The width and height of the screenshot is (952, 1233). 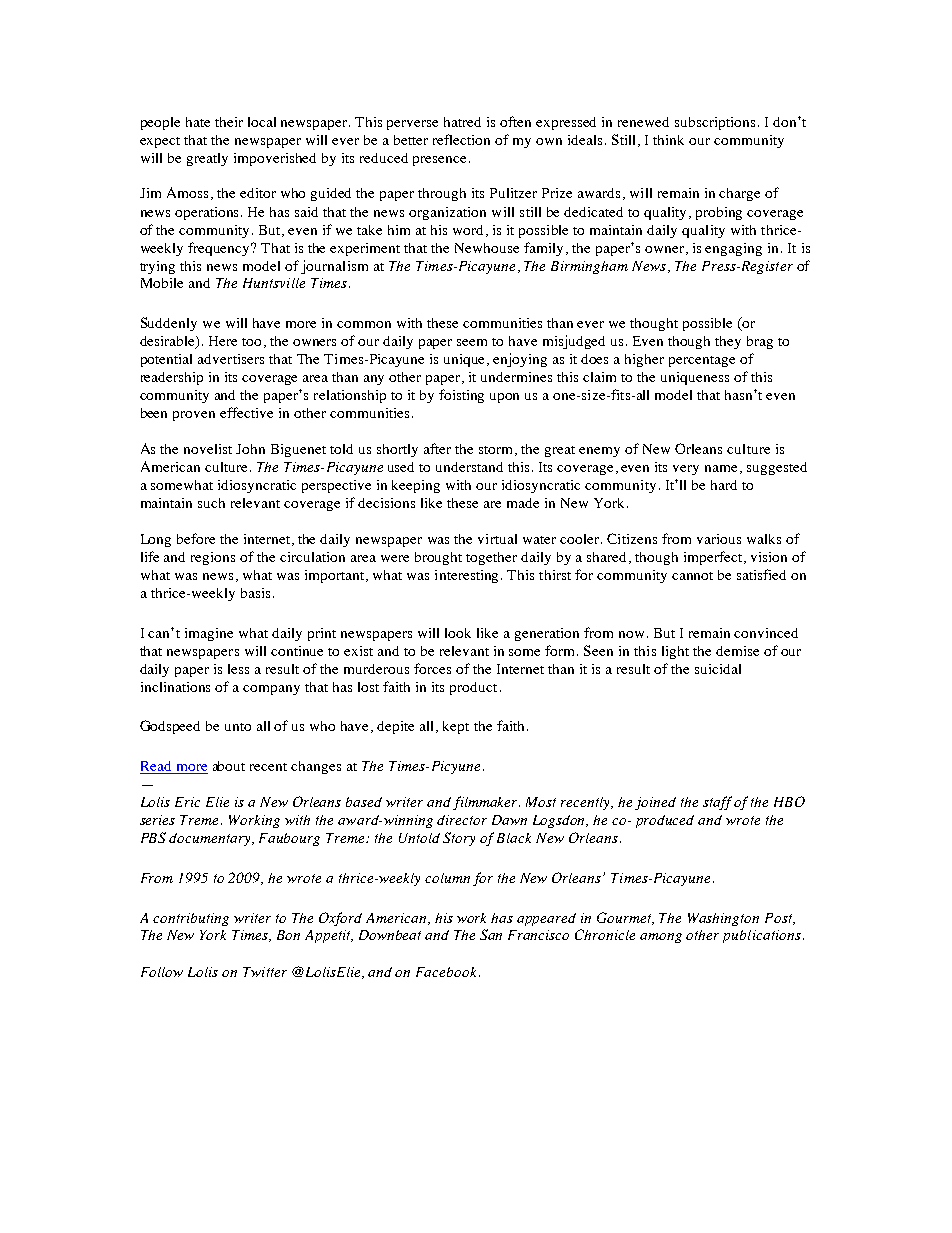 What do you see at coordinates (719, 539) in the screenshot?
I see `various` at bounding box center [719, 539].
